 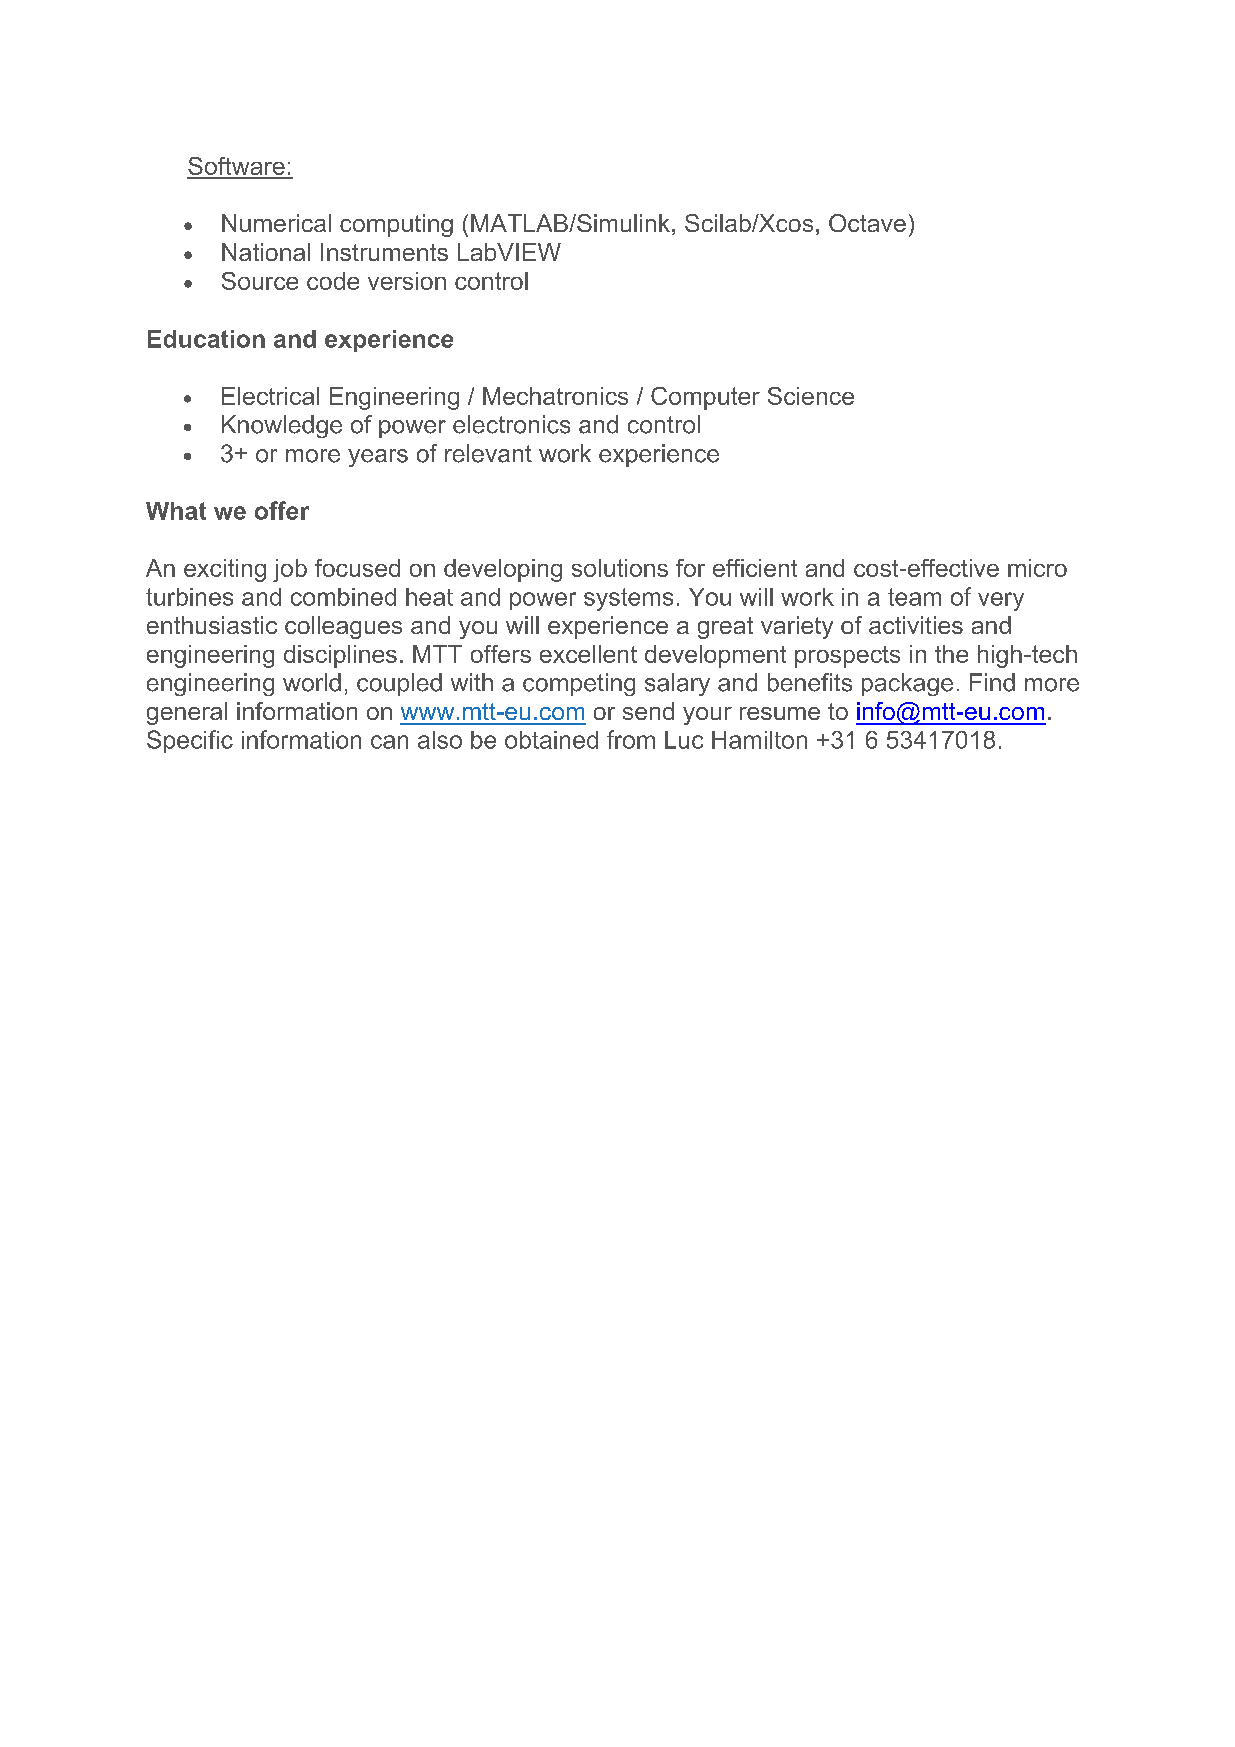 What do you see at coordinates (290, 570) in the screenshot?
I see `job` at bounding box center [290, 570].
